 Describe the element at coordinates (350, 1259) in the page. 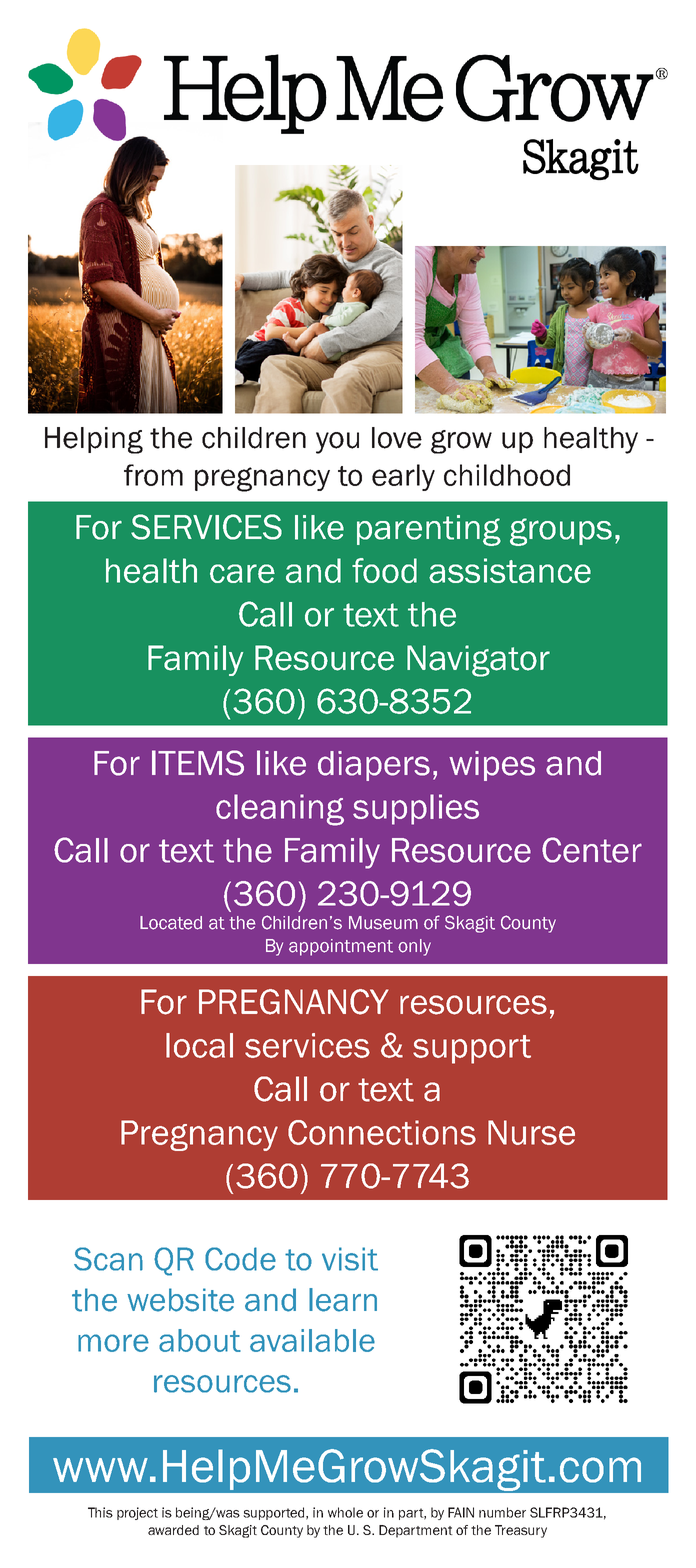

I see `visit` at that location.
